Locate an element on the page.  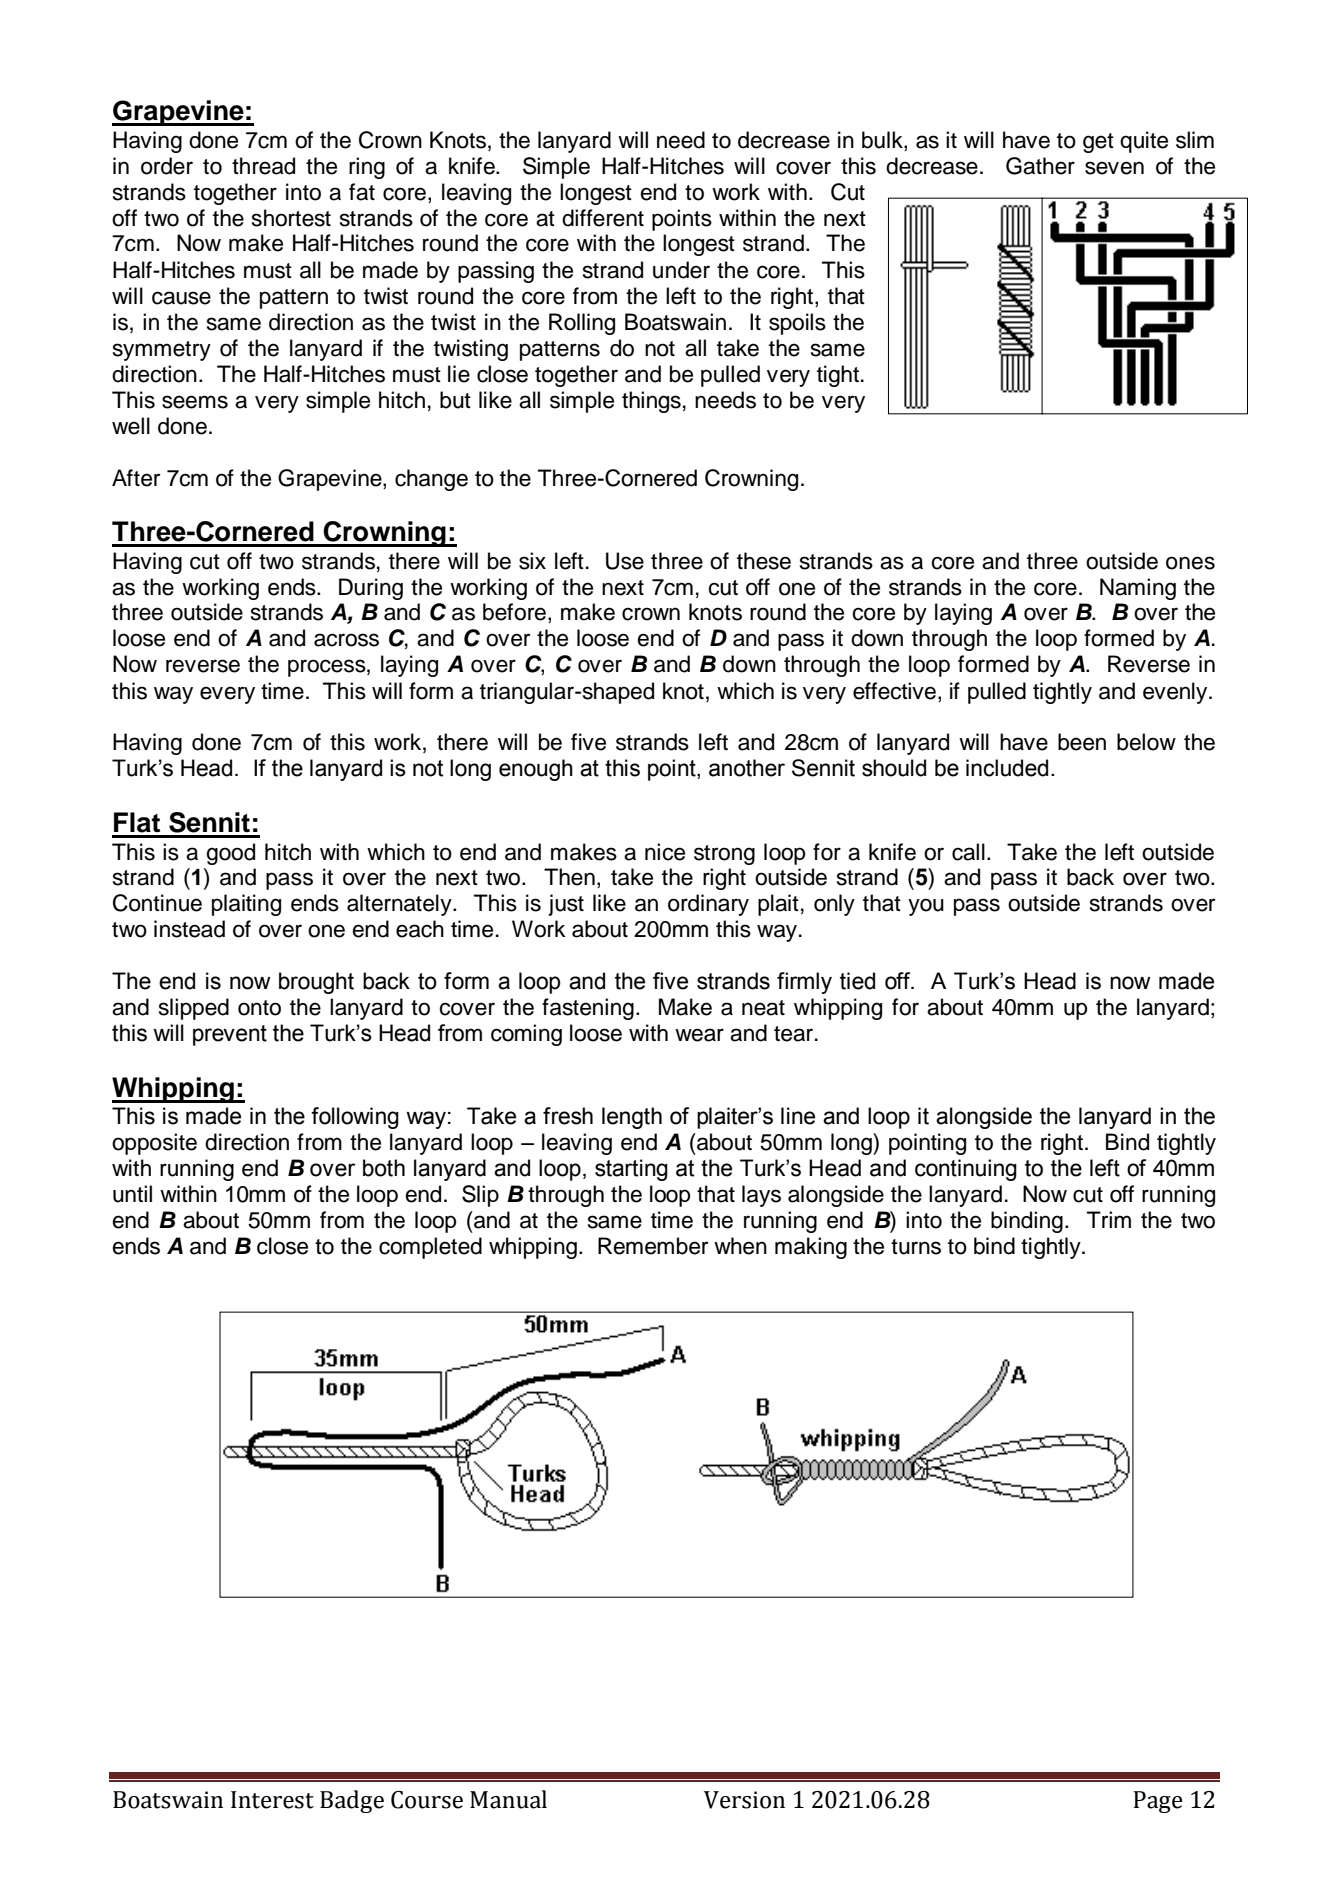
thread is located at coordinates (263, 166).
